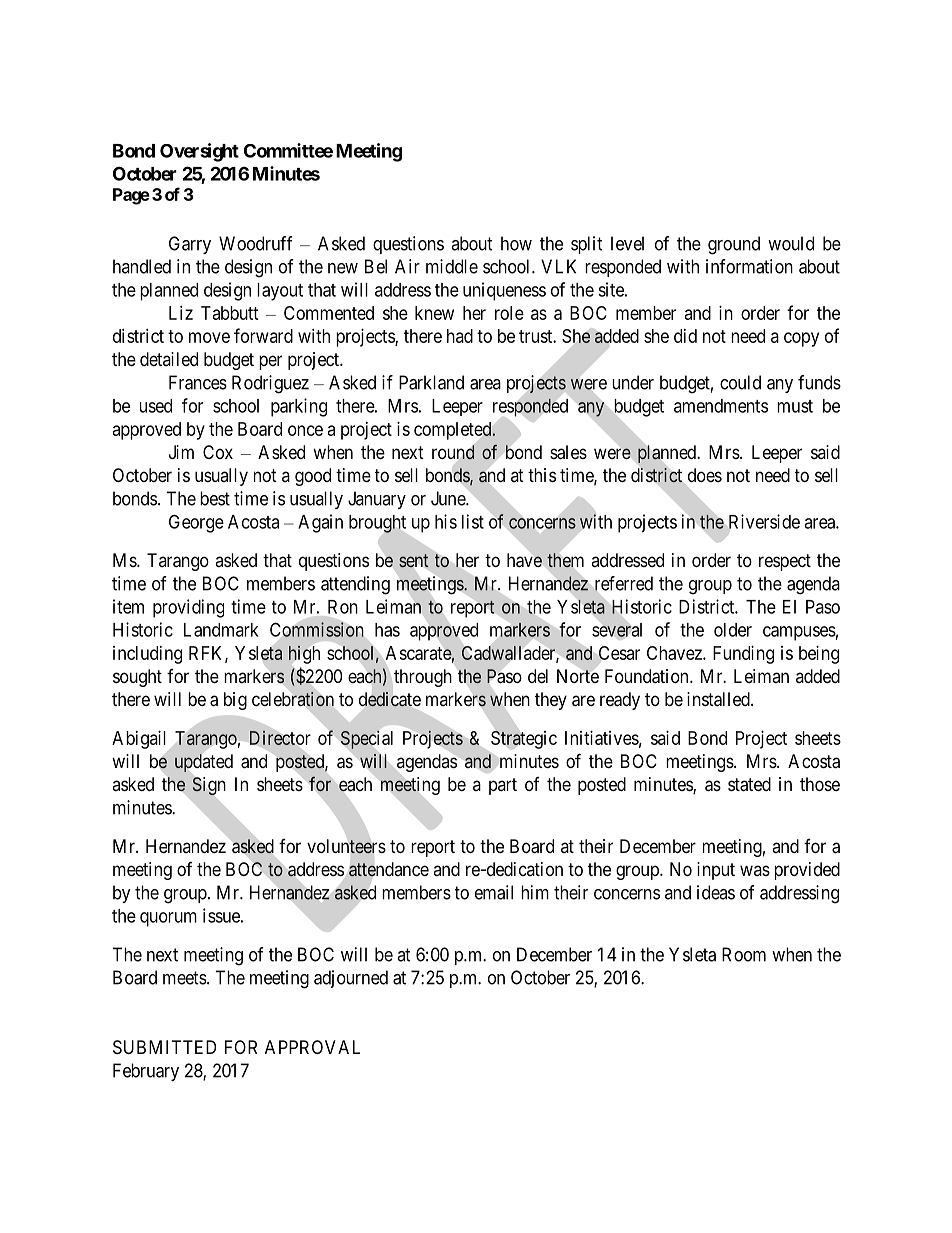  Describe the element at coordinates (764, 521) in the image. I see `Riverside` at that location.
